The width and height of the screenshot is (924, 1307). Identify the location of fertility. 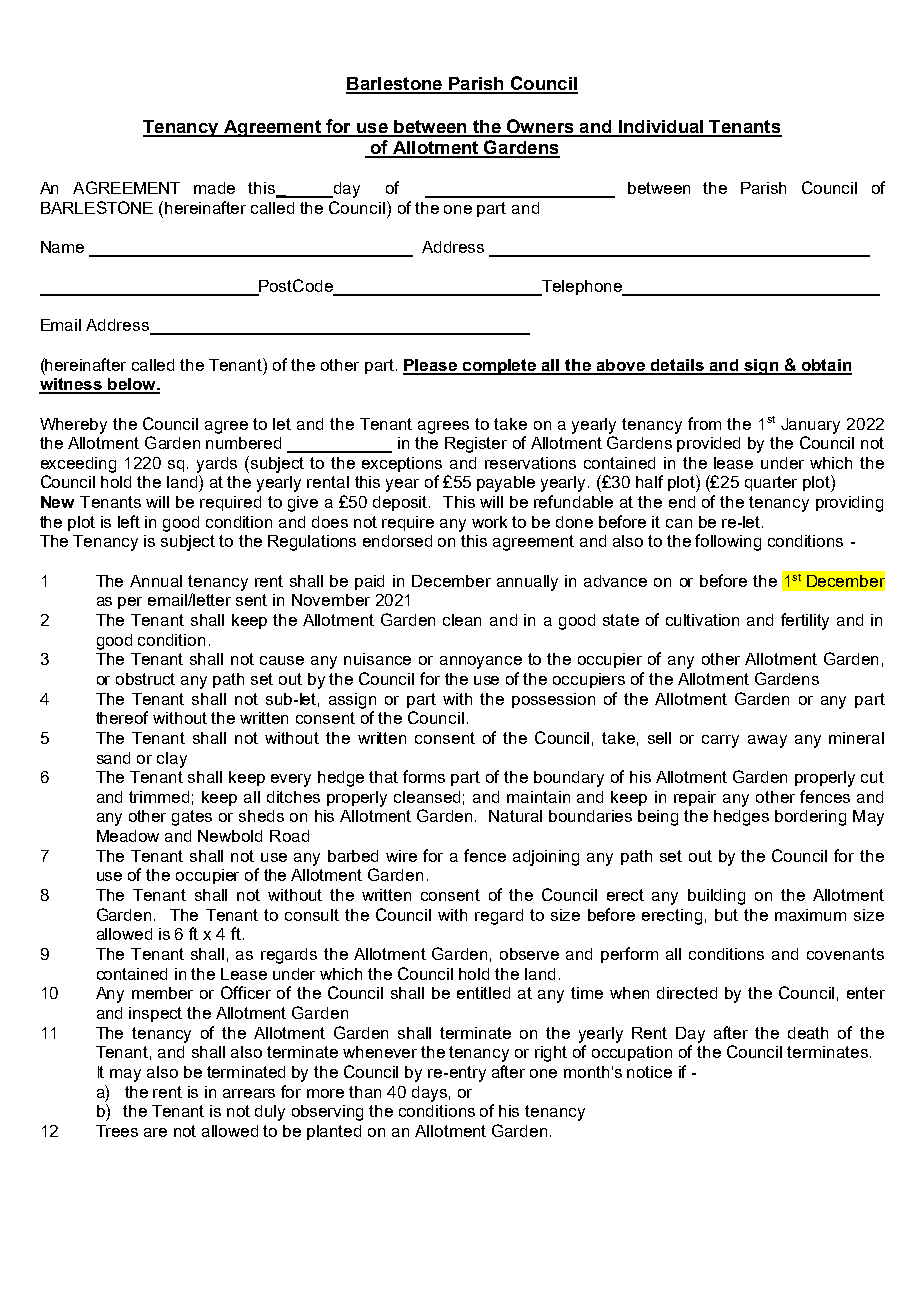
(805, 621).
